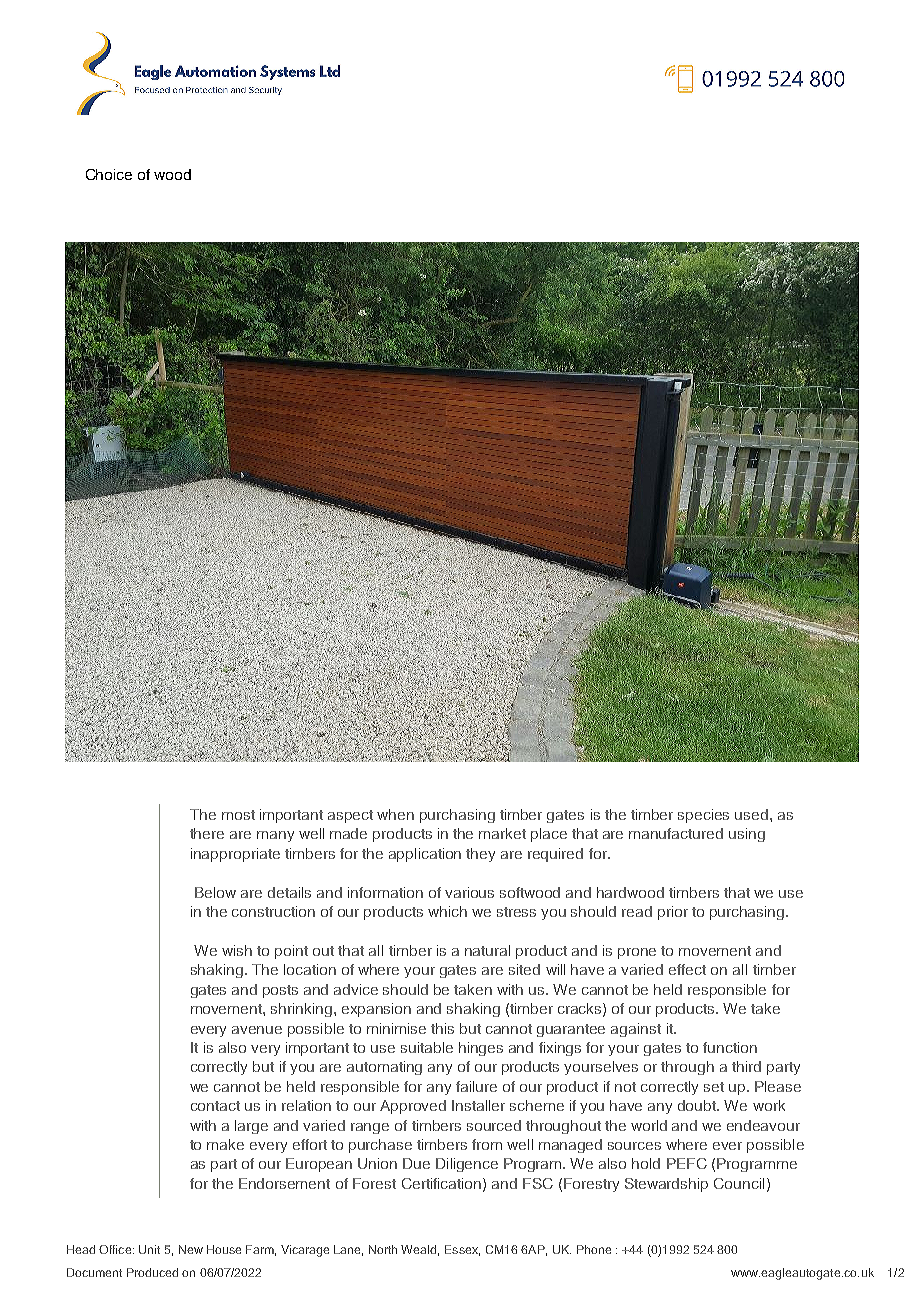 This image has height=1308, width=924. I want to click on species, so click(703, 816).
